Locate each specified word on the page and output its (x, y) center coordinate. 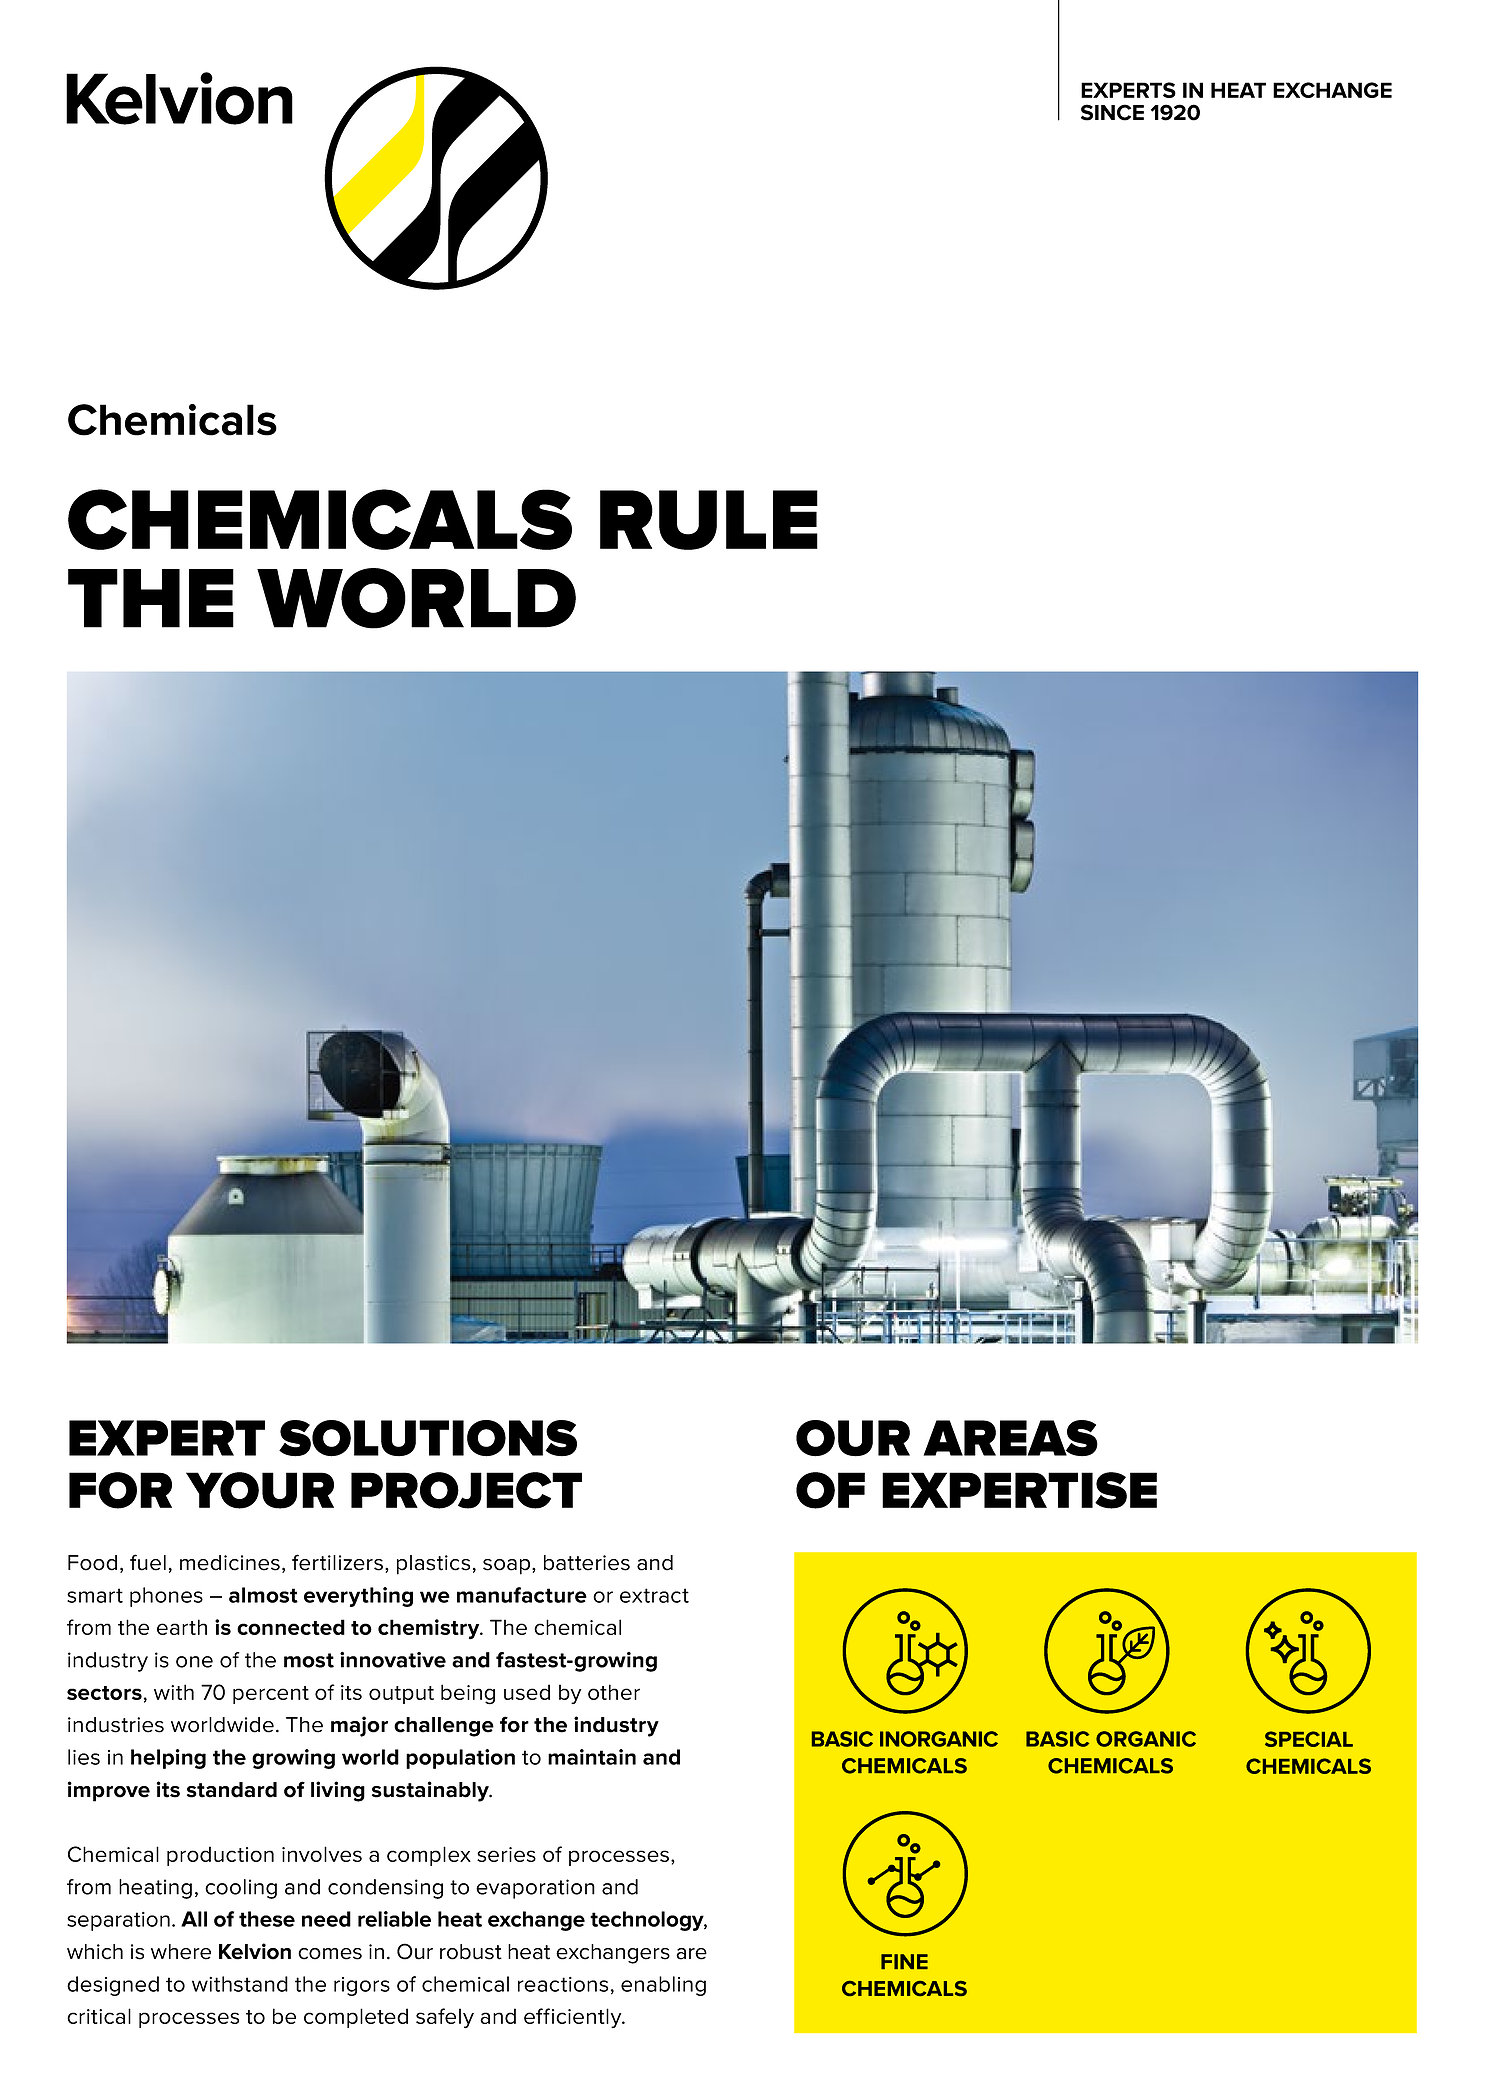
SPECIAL (1309, 1739)
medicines (230, 1563)
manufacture (522, 1595)
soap (508, 1567)
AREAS (1010, 1438)
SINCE (1112, 112)
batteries (587, 1563)
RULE (709, 520)
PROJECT (466, 1490)
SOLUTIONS (428, 1438)
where (181, 1952)
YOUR (260, 1490)
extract (654, 1595)
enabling (663, 1986)
